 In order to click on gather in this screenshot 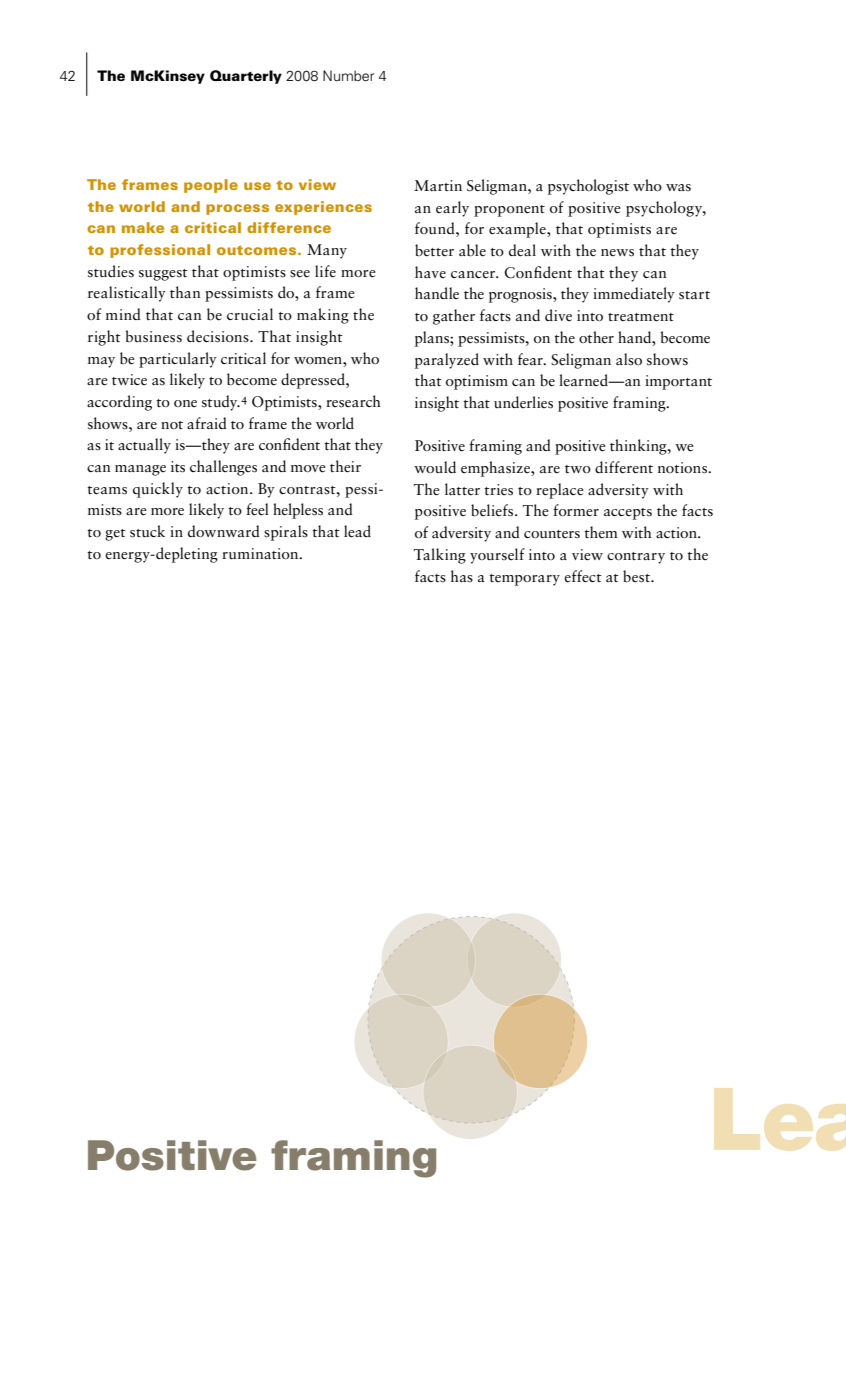, I will do `click(454, 317)`.
